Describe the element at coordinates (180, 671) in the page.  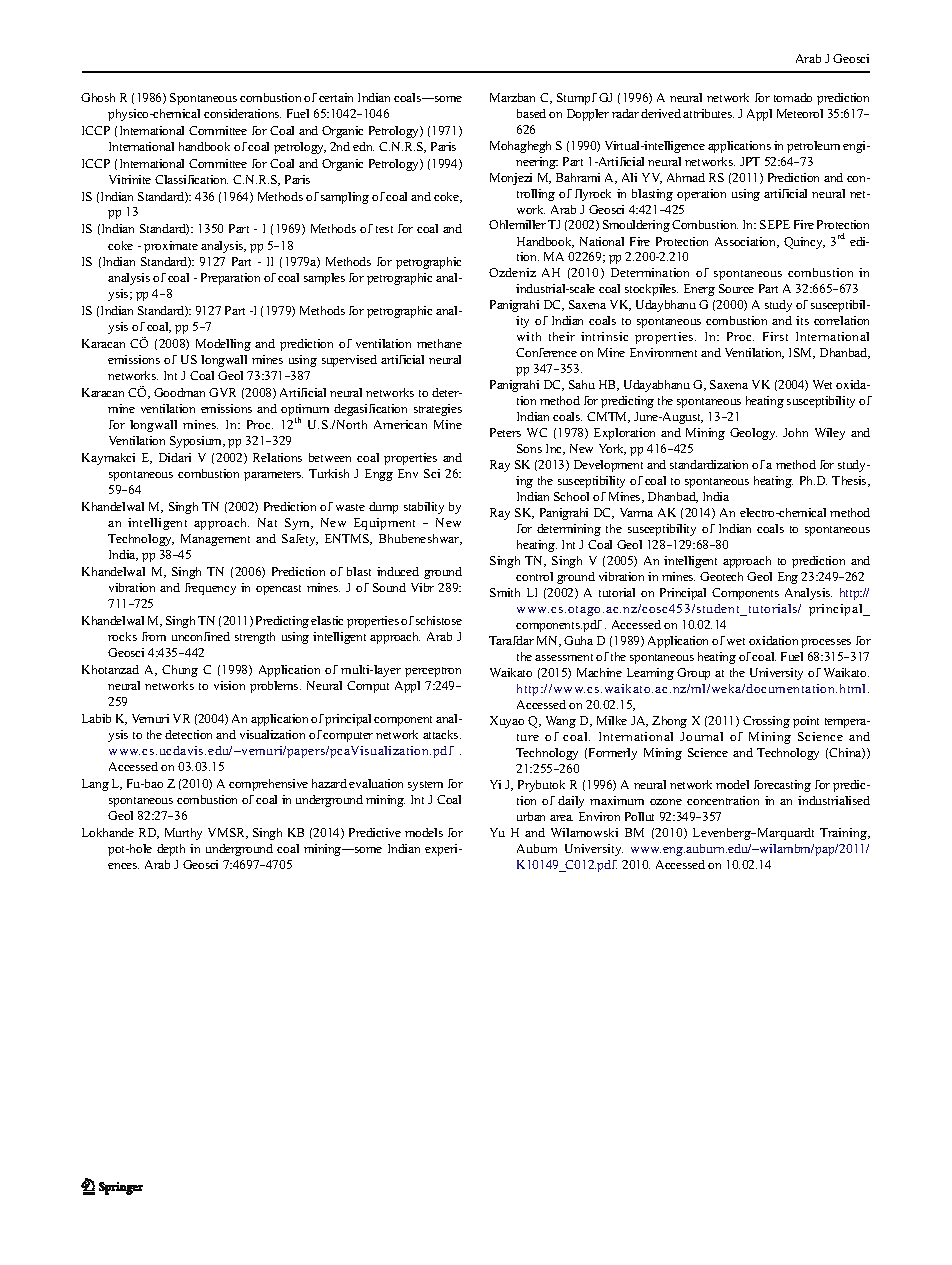
I see `Chung` at that location.
